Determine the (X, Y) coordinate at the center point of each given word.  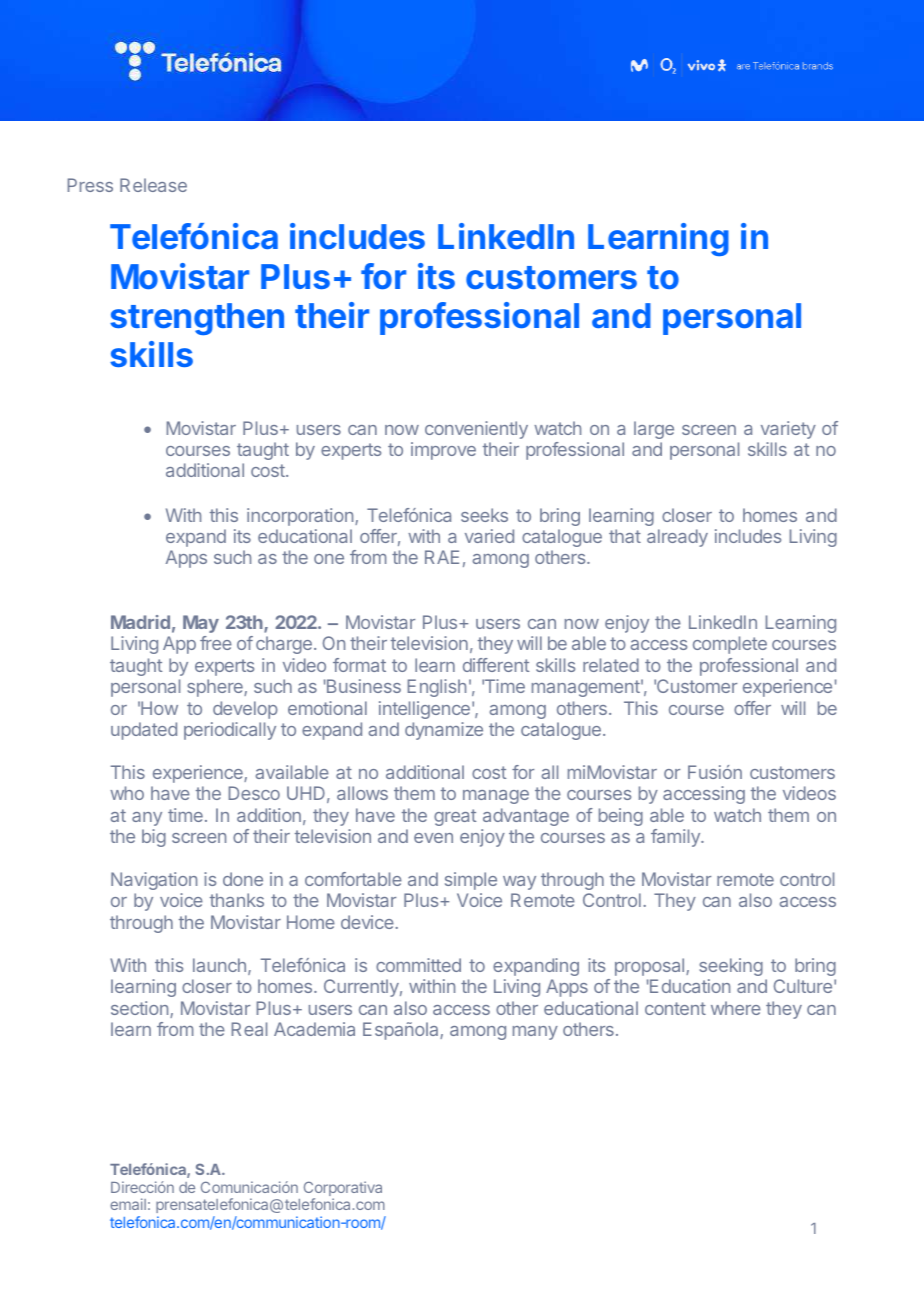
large (654, 430)
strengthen (197, 319)
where (736, 1008)
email (128, 1204)
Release (153, 185)
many (535, 1033)
